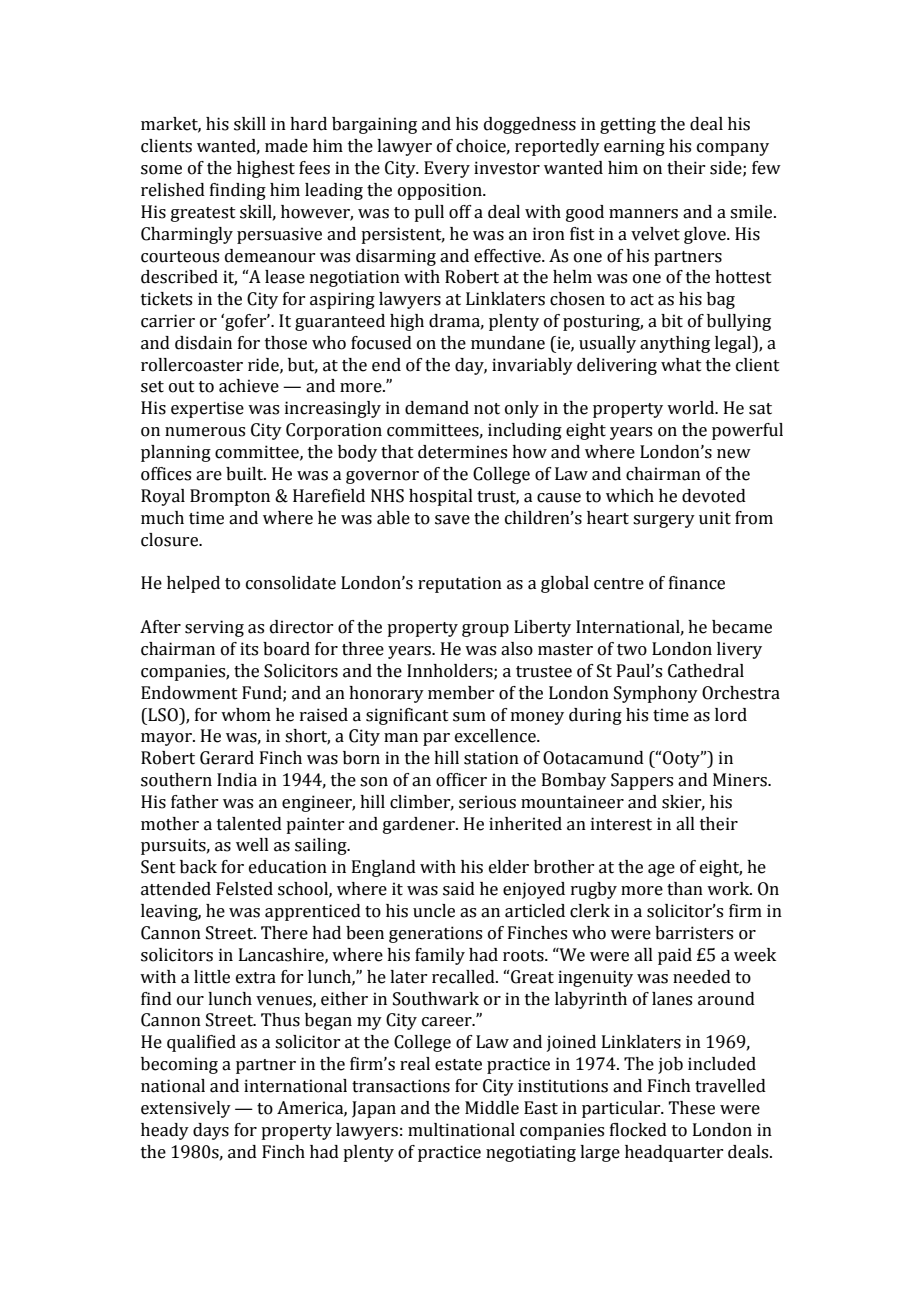 Image resolution: width=924 pixels, height=1308 pixels. I want to click on made, so click(286, 146).
